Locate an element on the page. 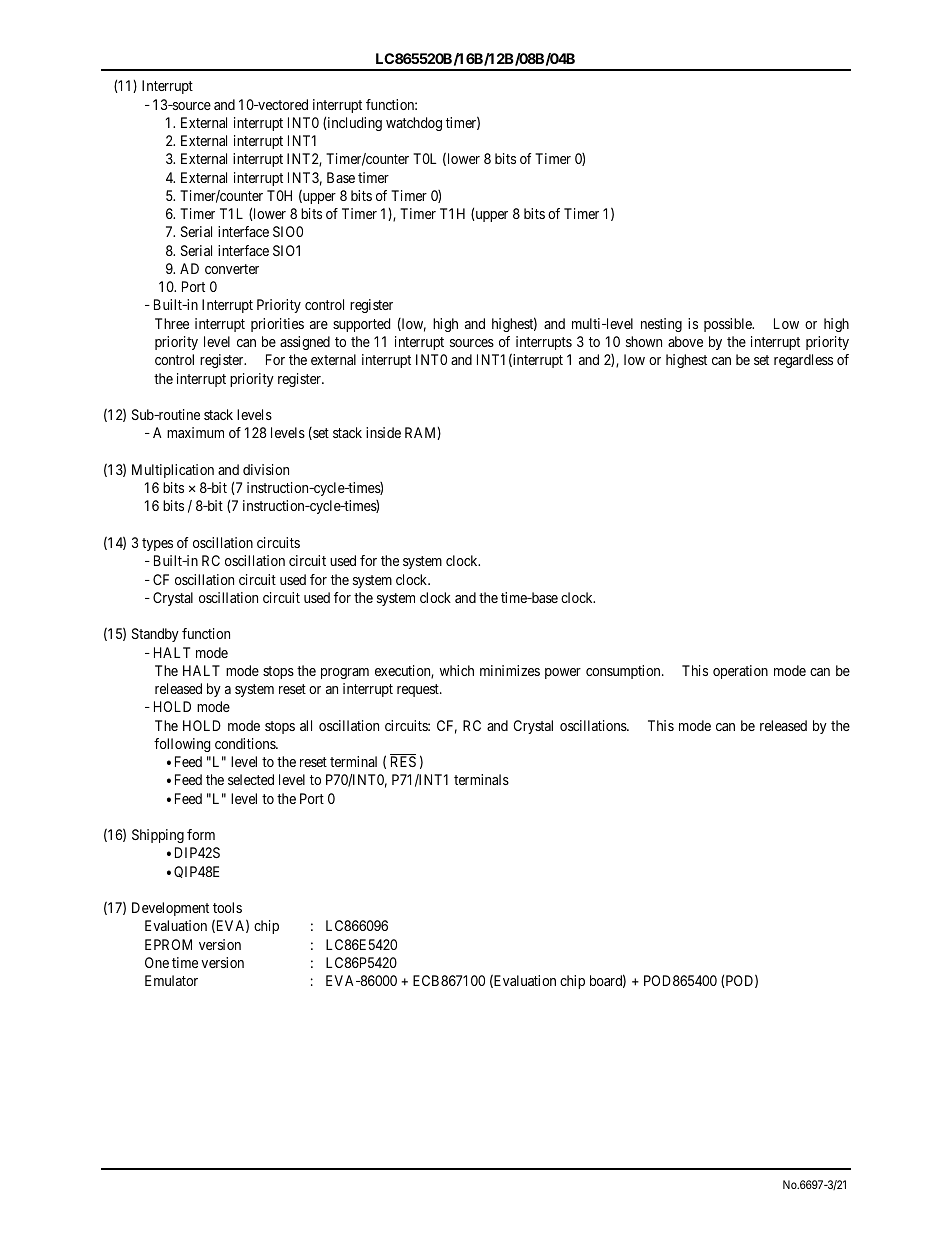 The height and width of the page is (1233, 952). which is located at coordinates (457, 670).
